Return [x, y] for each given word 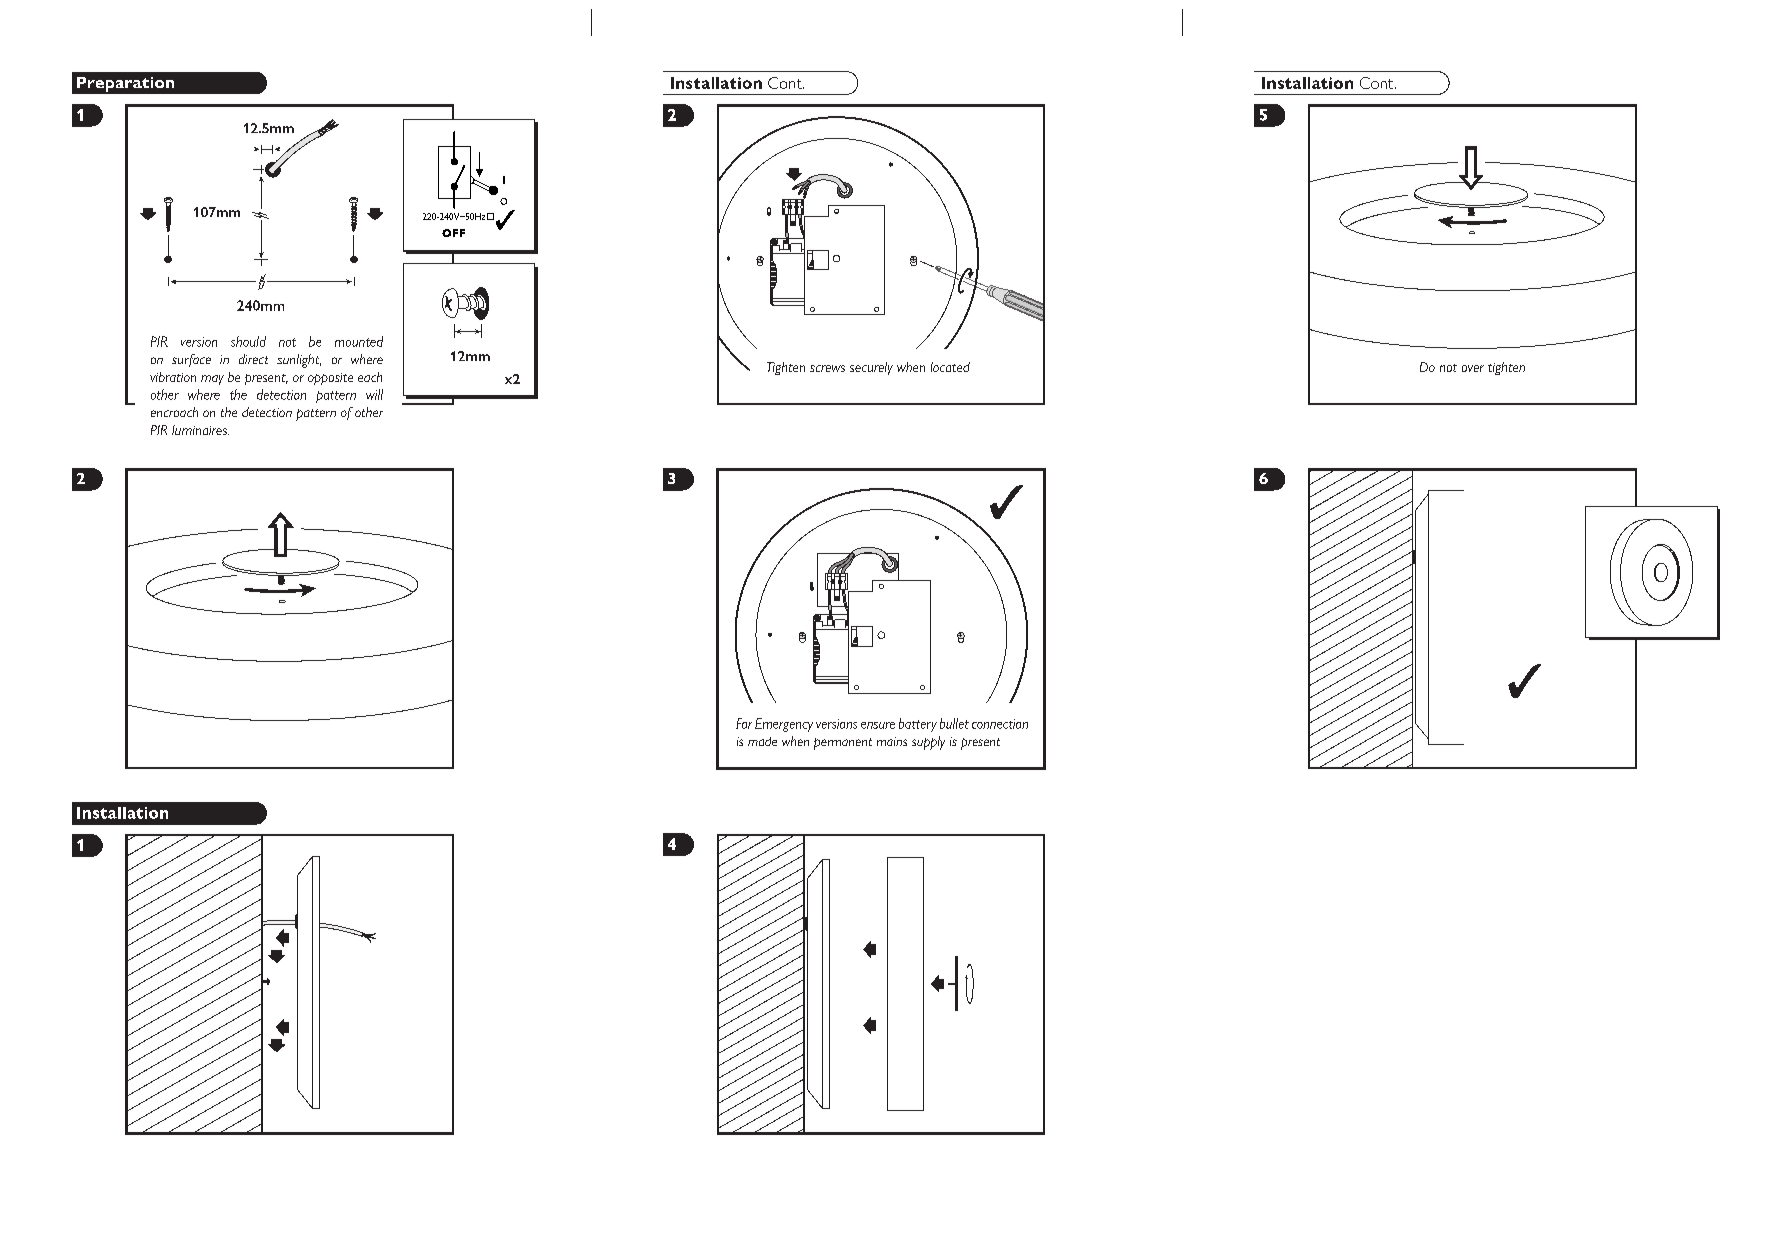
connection [1000, 724]
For [744, 723]
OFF [453, 233]
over [1473, 368]
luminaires [200, 430]
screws [827, 368]
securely [871, 368]
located [950, 367]
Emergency [784, 725]
